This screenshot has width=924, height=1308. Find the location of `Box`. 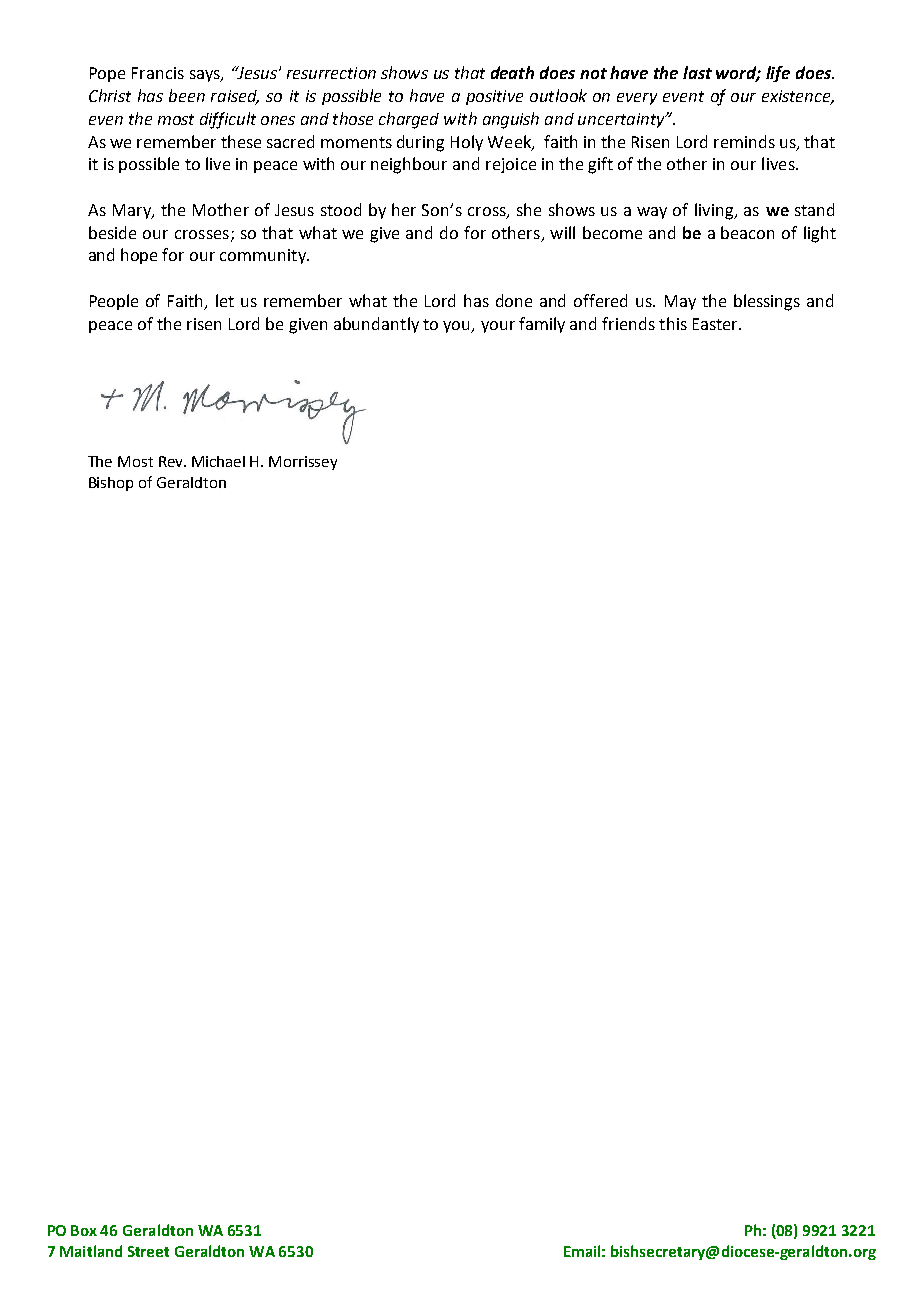

Box is located at coordinates (84, 1230).
